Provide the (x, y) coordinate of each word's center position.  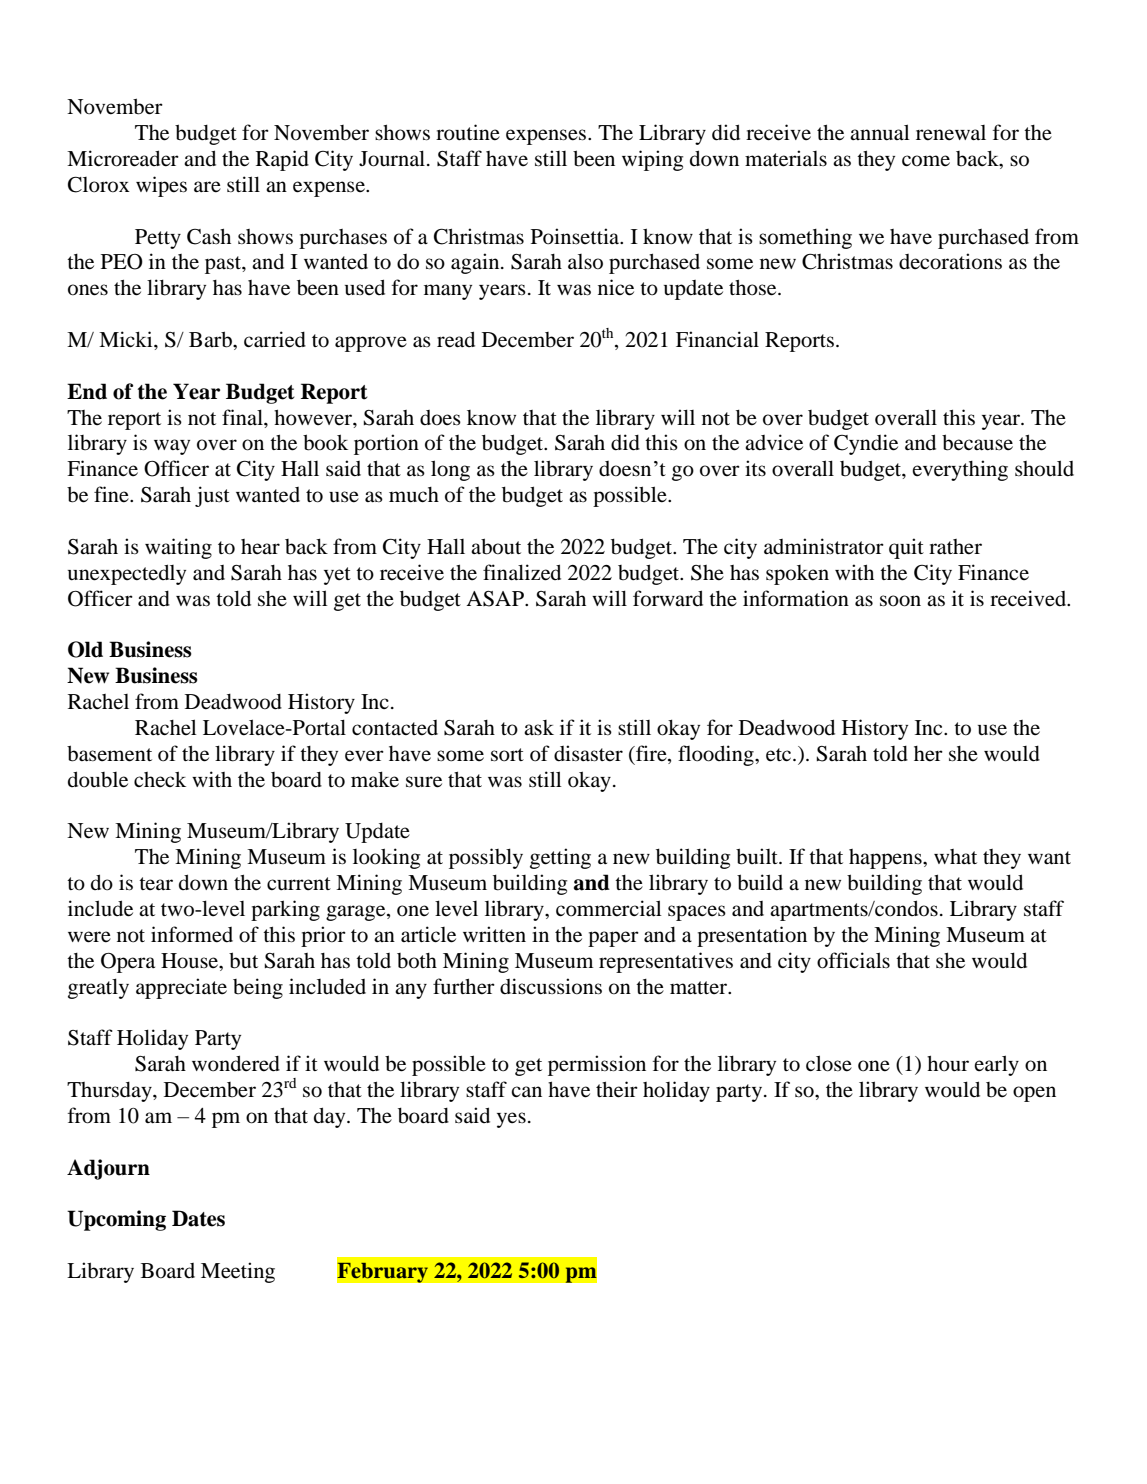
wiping (652, 160)
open (1034, 1094)
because (977, 442)
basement (109, 753)
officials (853, 960)
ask (539, 727)
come (926, 161)
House (190, 961)
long (450, 470)
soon (900, 601)
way (172, 447)
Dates (198, 1218)
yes (511, 1120)
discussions (551, 986)
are (207, 187)
